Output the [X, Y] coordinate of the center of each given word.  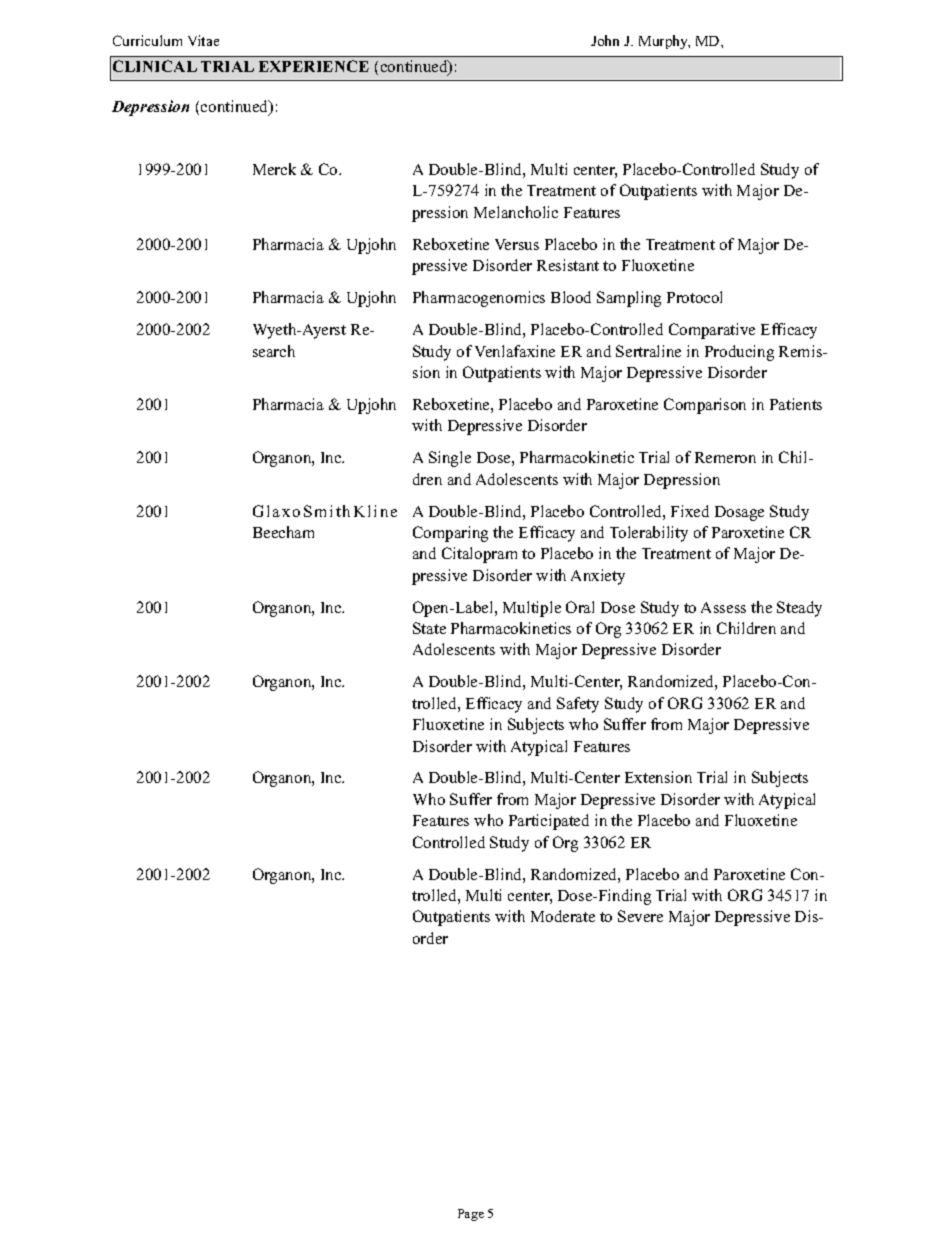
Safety [578, 705]
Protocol [694, 297]
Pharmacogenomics [479, 299]
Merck [274, 169]
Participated [549, 822]
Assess [723, 607]
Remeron [725, 457]
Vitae [203, 40]
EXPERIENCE [314, 66]
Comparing [450, 534]
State [429, 628]
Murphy [664, 42]
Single [450, 459]
